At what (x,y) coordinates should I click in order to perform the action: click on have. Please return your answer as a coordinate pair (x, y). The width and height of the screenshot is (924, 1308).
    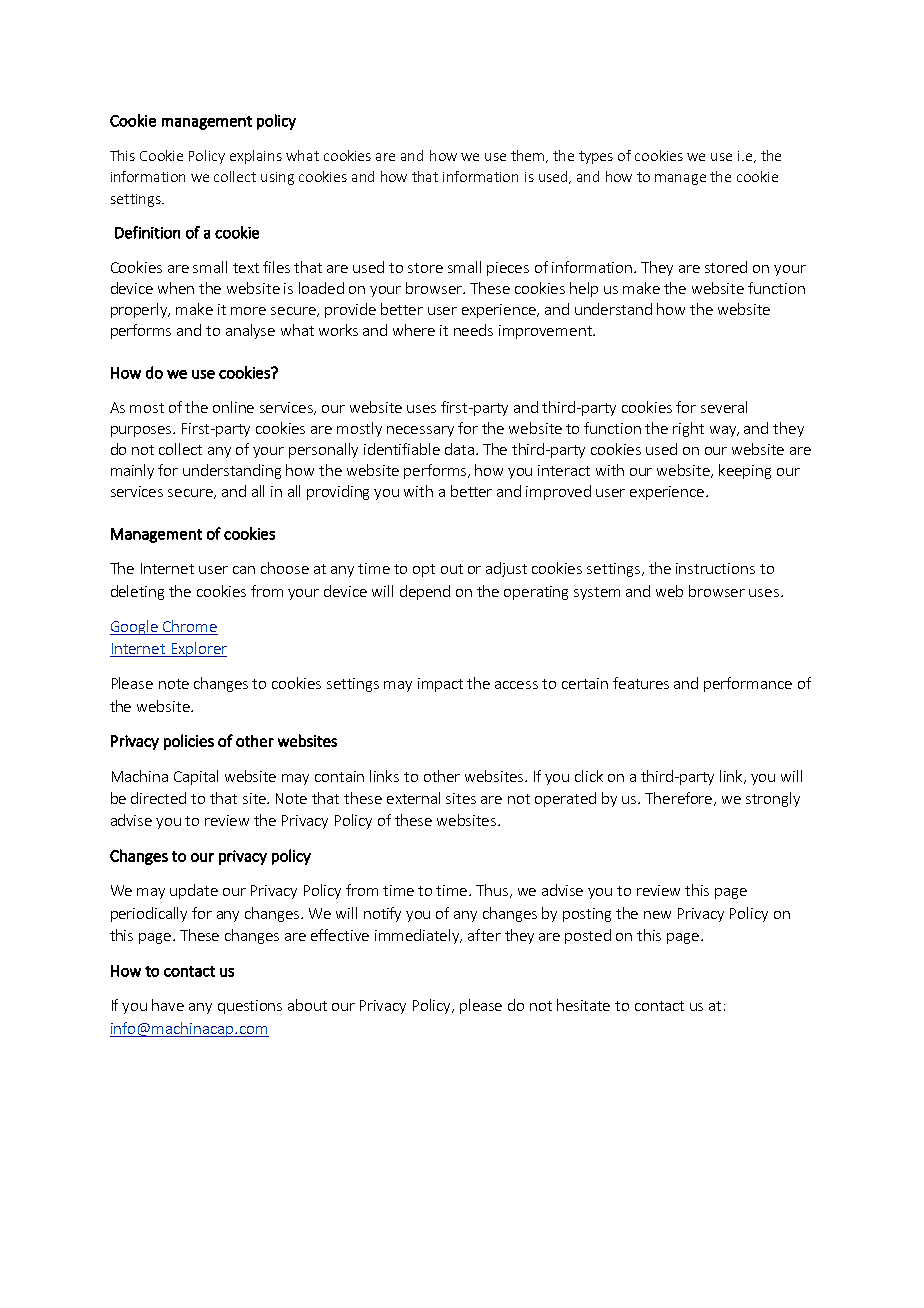
    Looking at the image, I should click on (168, 1005).
